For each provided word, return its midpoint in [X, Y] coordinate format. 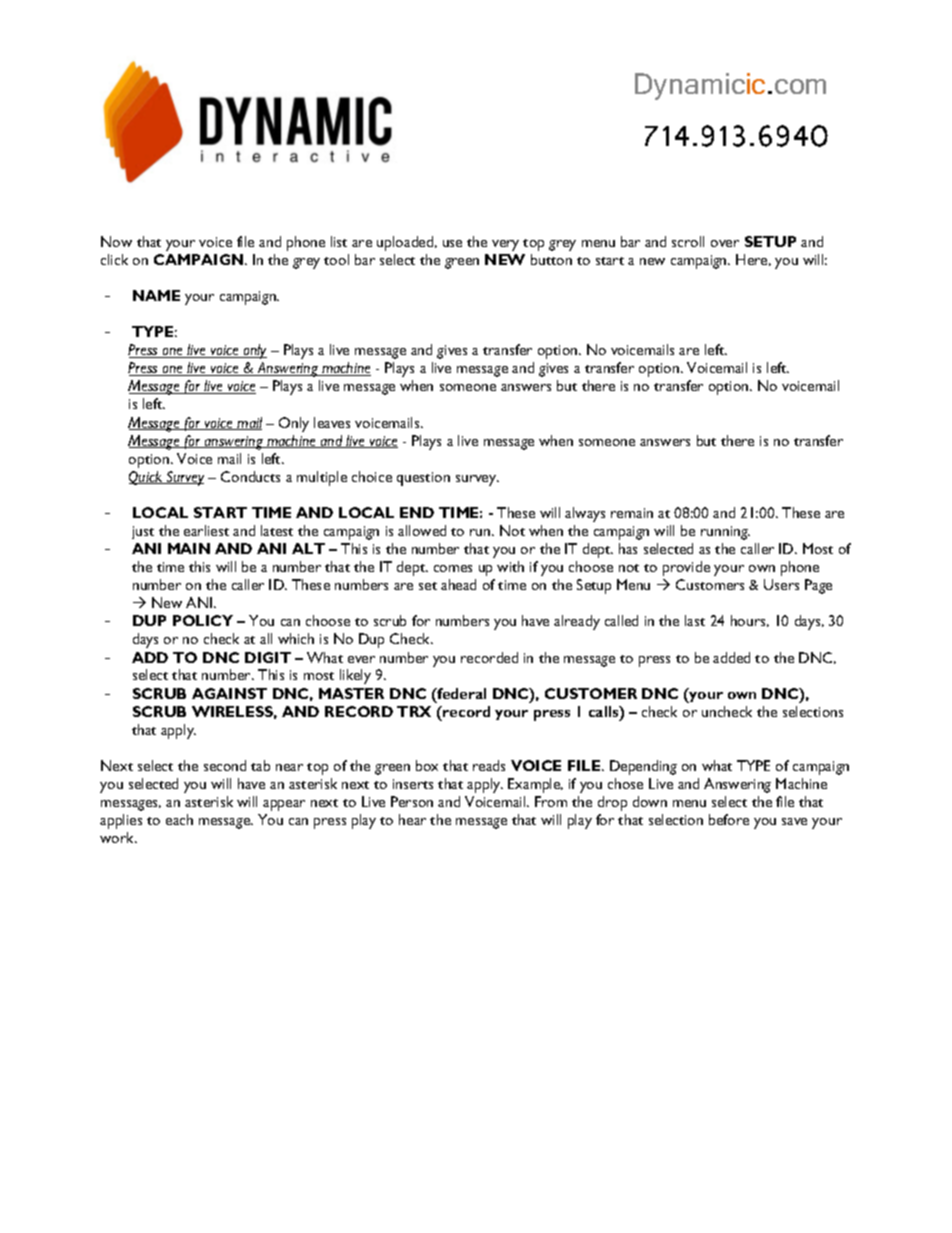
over [725, 243]
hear [412, 819]
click [114, 259]
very [505, 245]
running [725, 533]
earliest [206, 530]
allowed [422, 530]
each [179, 819]
